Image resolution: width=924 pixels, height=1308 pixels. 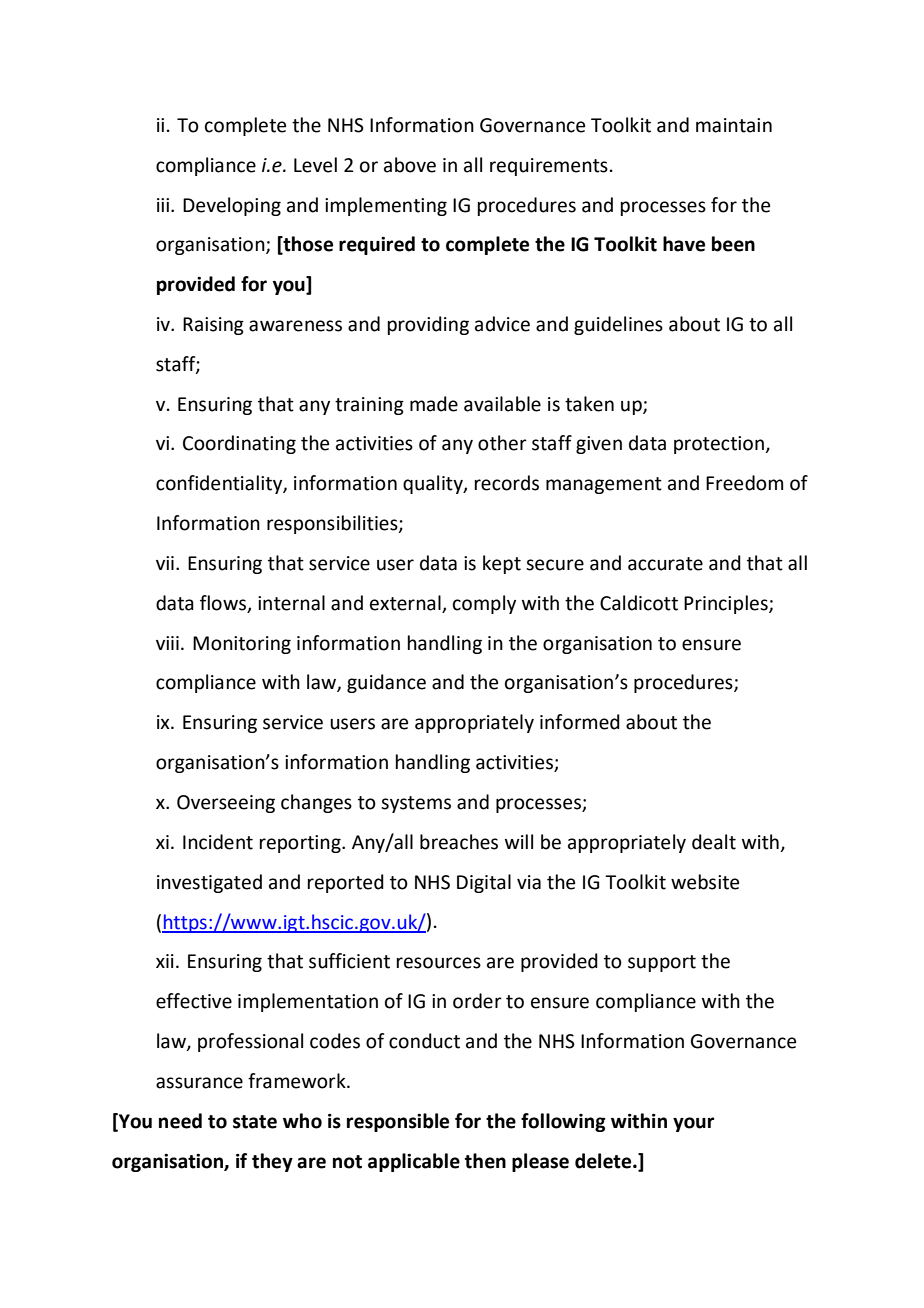 What do you see at coordinates (255, 1122) in the image?
I see `state` at bounding box center [255, 1122].
